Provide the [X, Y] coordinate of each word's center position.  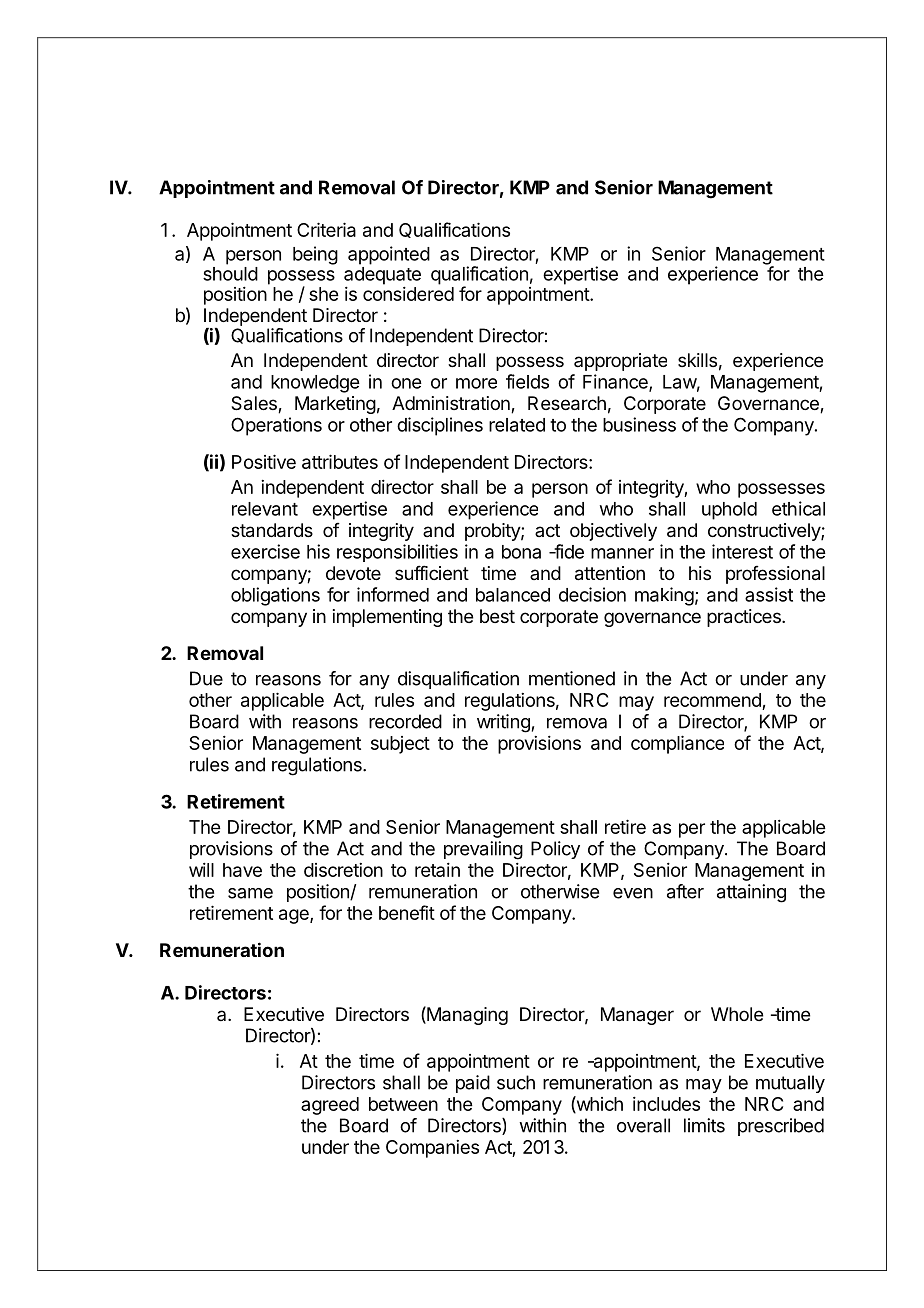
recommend [712, 700]
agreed [330, 1106]
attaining [751, 893]
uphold [729, 511]
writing [503, 723]
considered [408, 293]
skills [697, 360]
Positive [264, 461]
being [315, 255]
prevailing [483, 850]
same [250, 893]
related [517, 425]
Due [206, 678]
